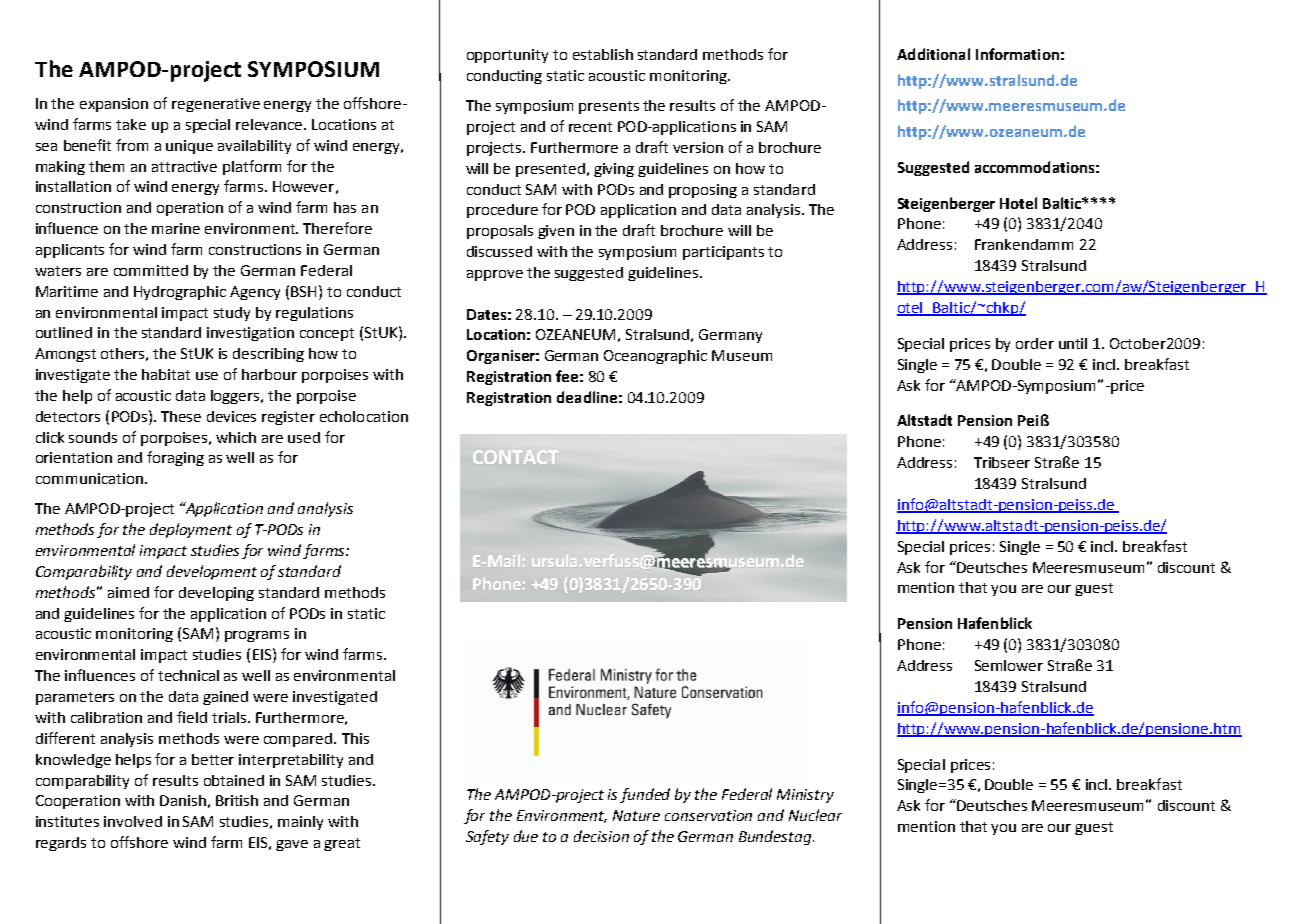 The image size is (1308, 924). I want to click on used, so click(304, 437).
